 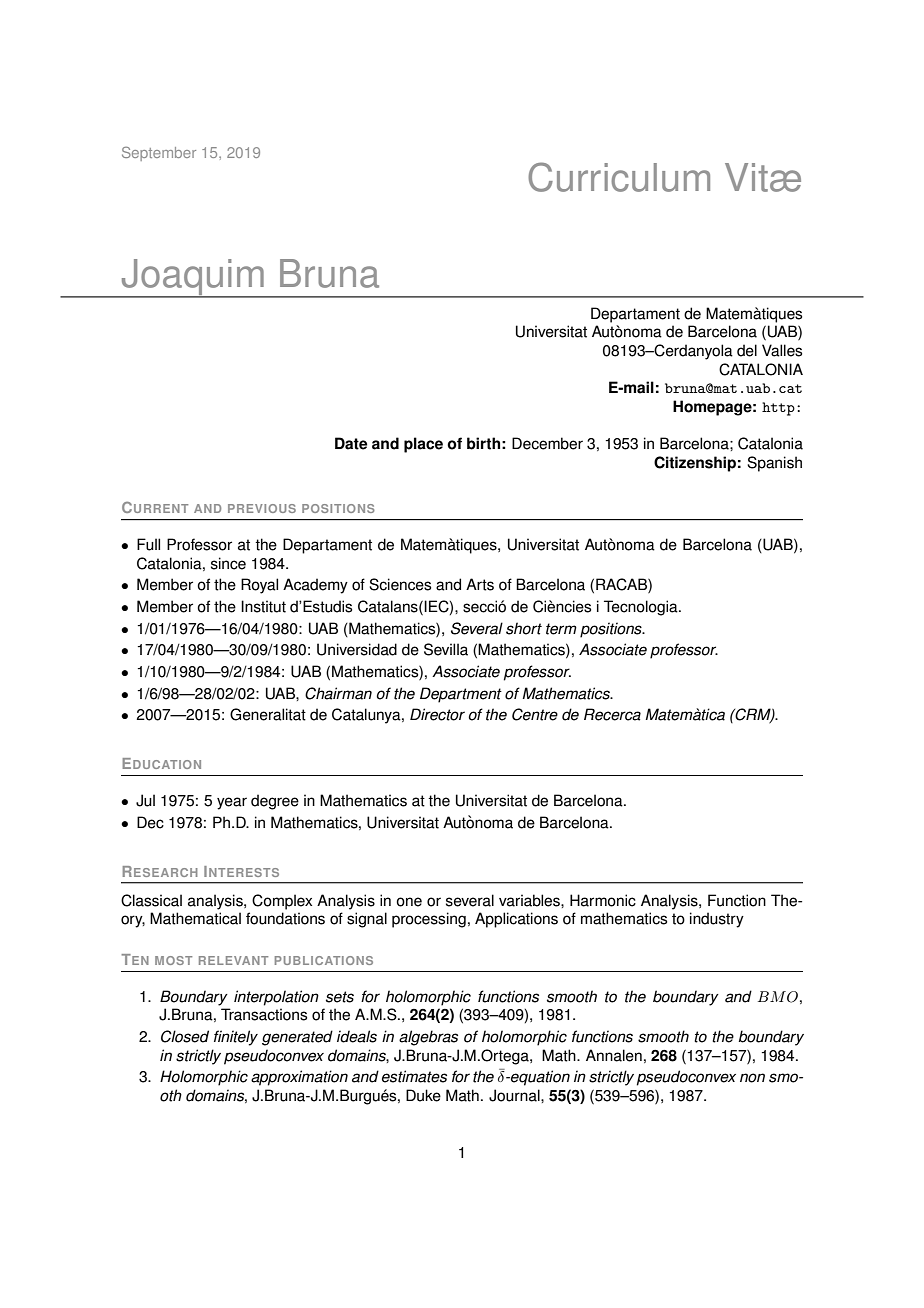 What do you see at coordinates (409, 902) in the screenshot?
I see `one` at bounding box center [409, 902].
